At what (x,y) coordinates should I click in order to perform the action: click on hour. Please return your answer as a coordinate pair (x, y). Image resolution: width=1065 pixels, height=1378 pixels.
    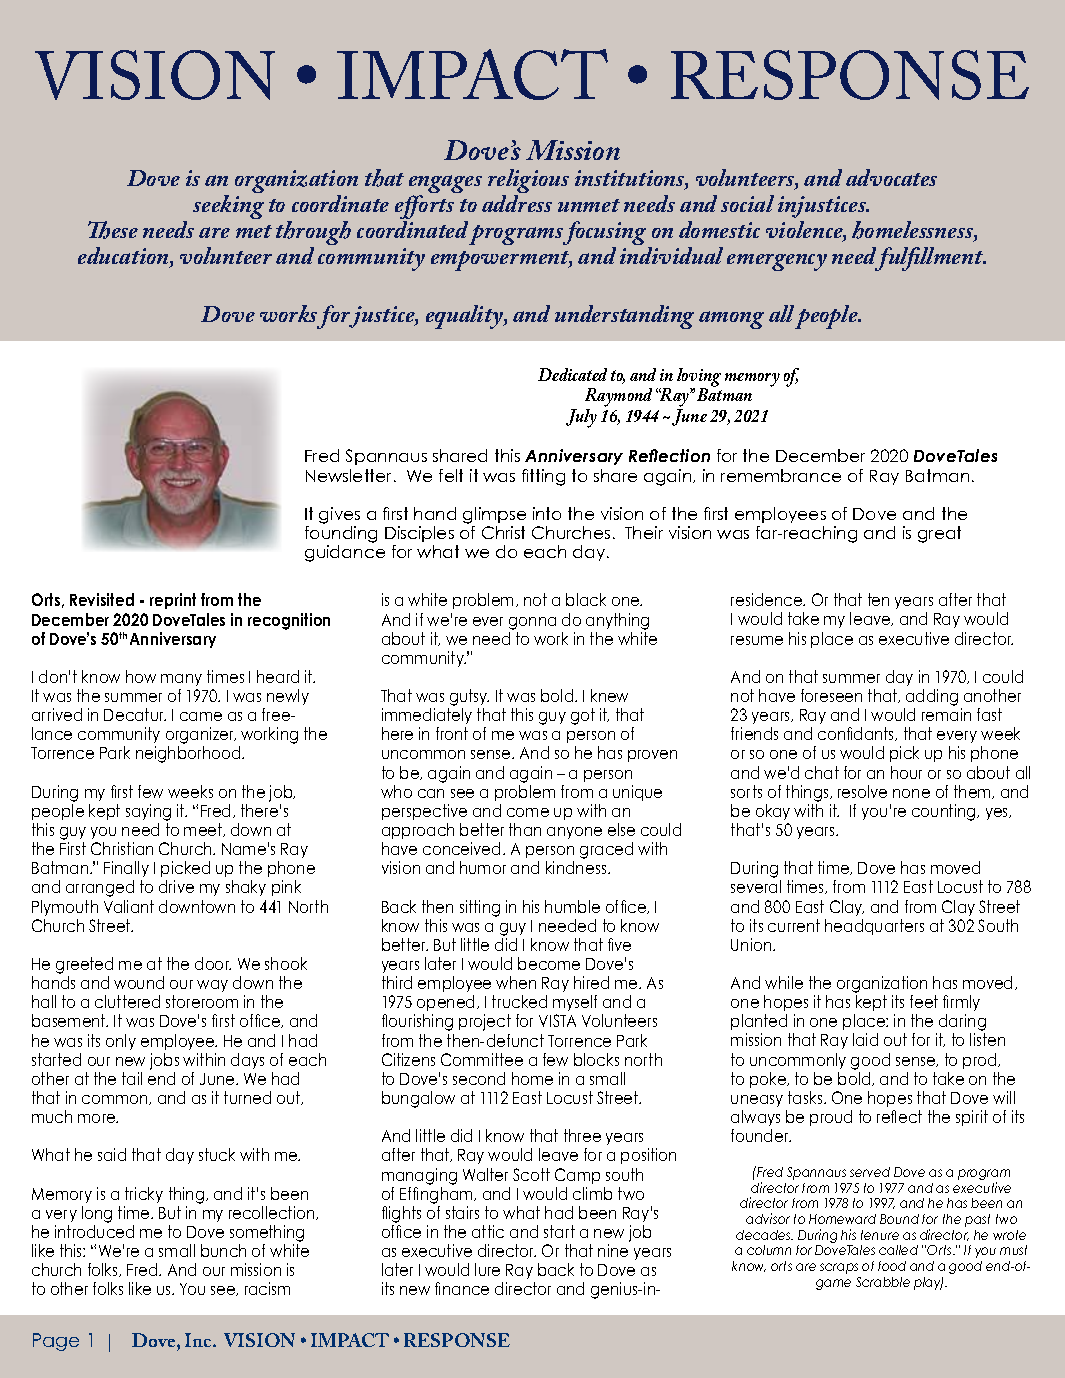
    Looking at the image, I should click on (906, 772).
